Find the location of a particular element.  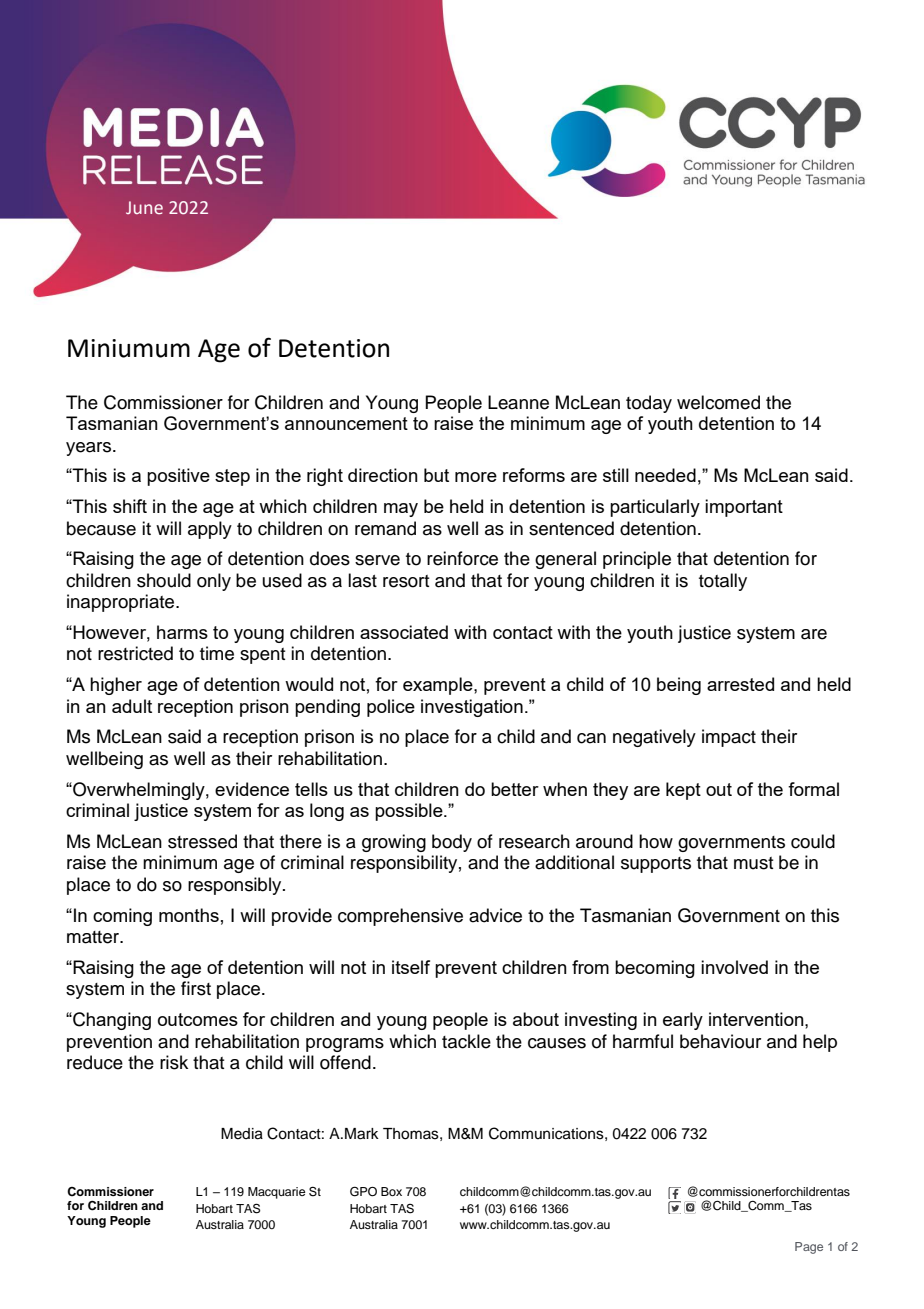

welcomed is located at coordinates (718, 402).
